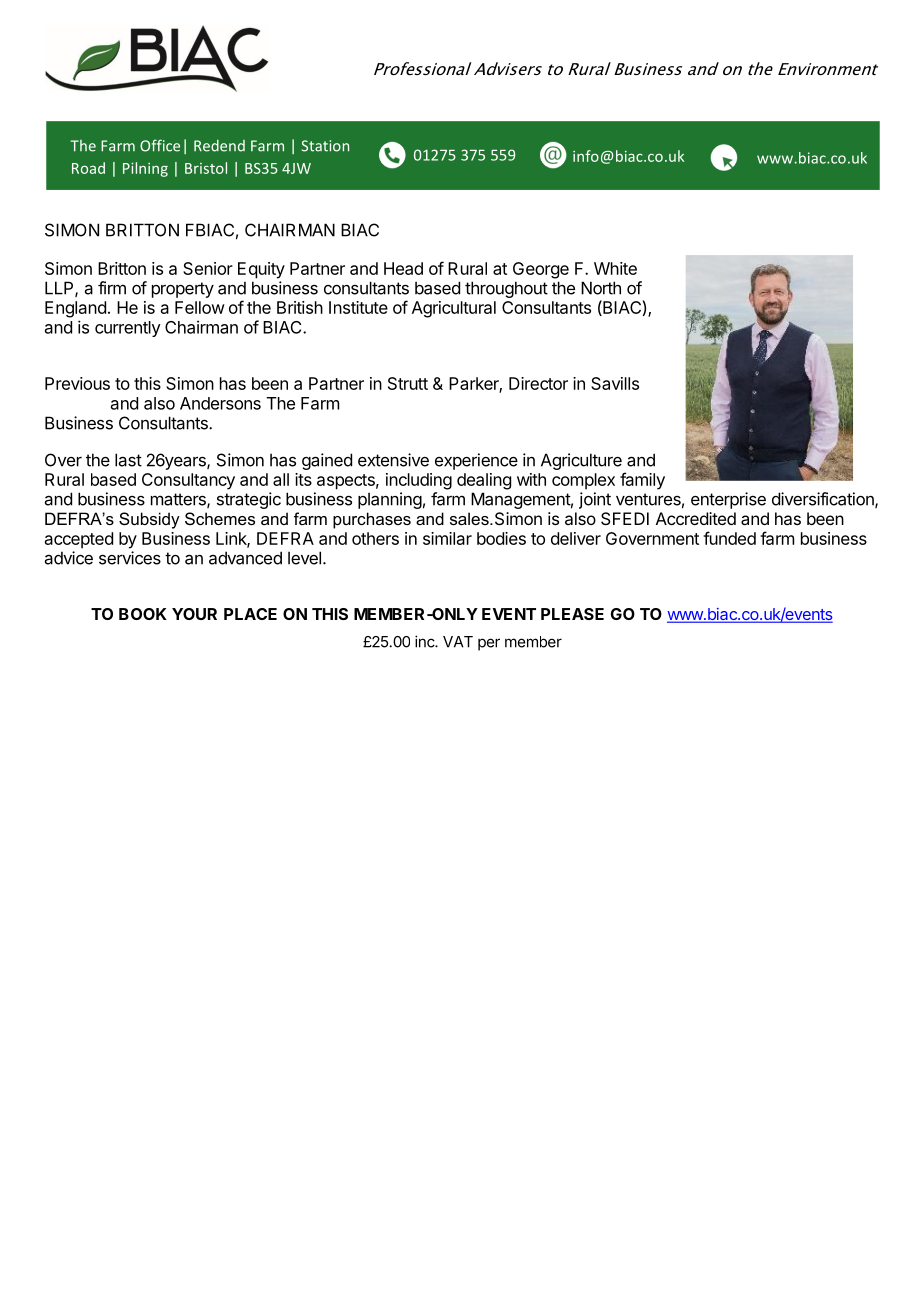 This document has height=1308, width=924. Describe the element at coordinates (77, 383) in the document. I see `Previous` at that location.
